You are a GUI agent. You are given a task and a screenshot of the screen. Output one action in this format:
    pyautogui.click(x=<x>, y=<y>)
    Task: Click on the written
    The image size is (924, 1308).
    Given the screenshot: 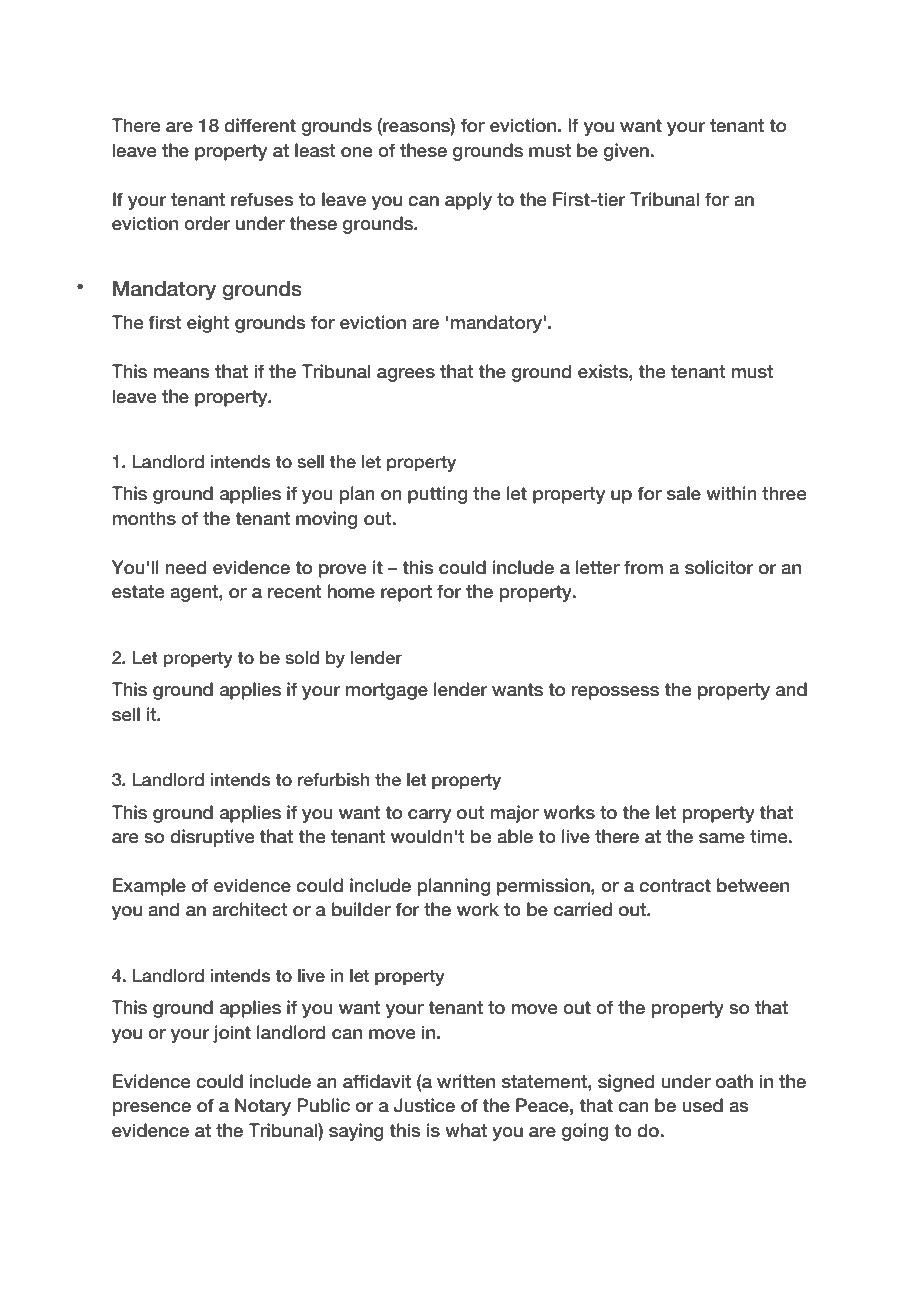 What is the action you would take?
    pyautogui.click(x=466, y=1081)
